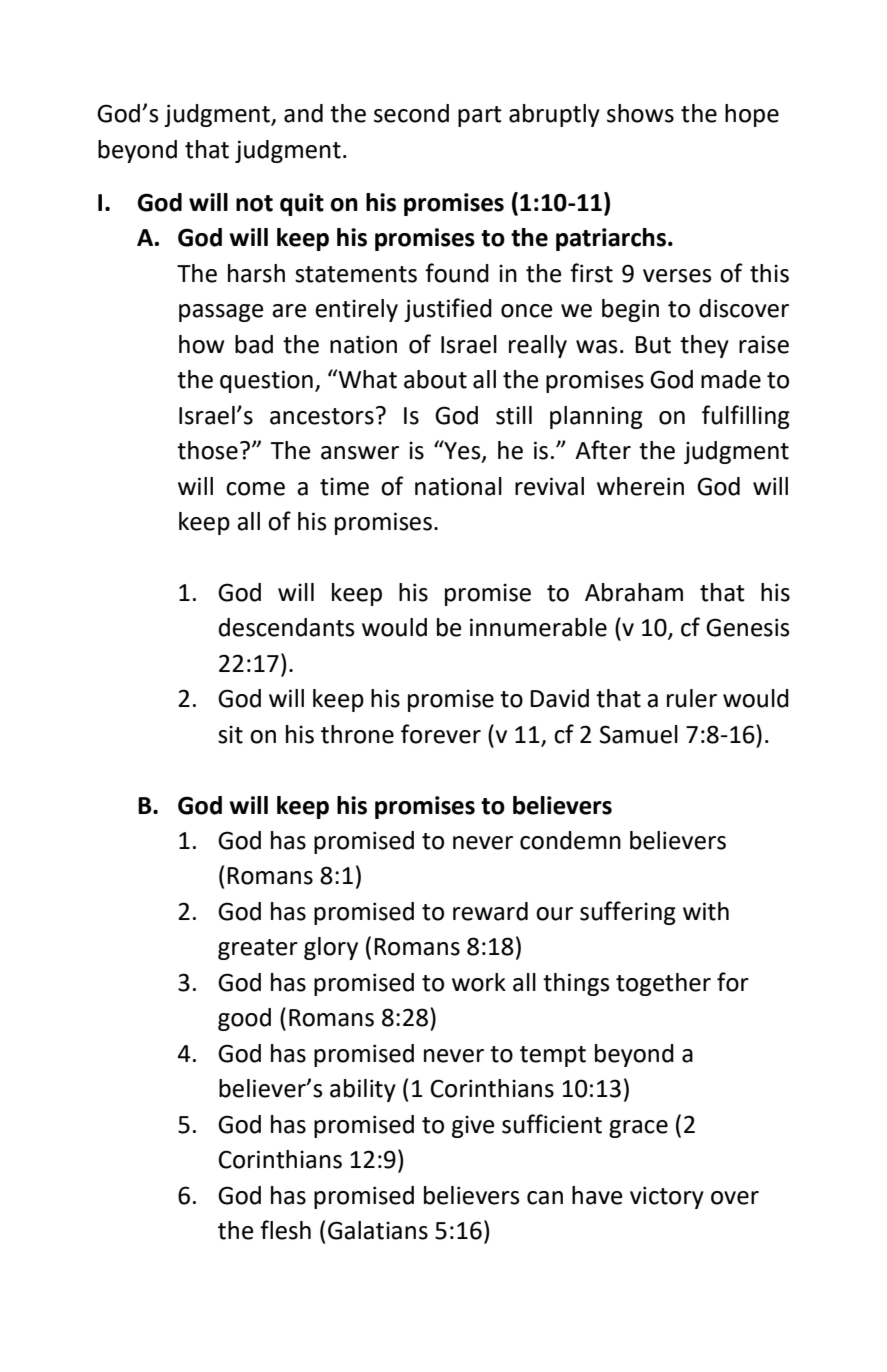 The width and height of the page is (887, 1372). What do you see at coordinates (549, 486) in the page?
I see `revival` at bounding box center [549, 486].
